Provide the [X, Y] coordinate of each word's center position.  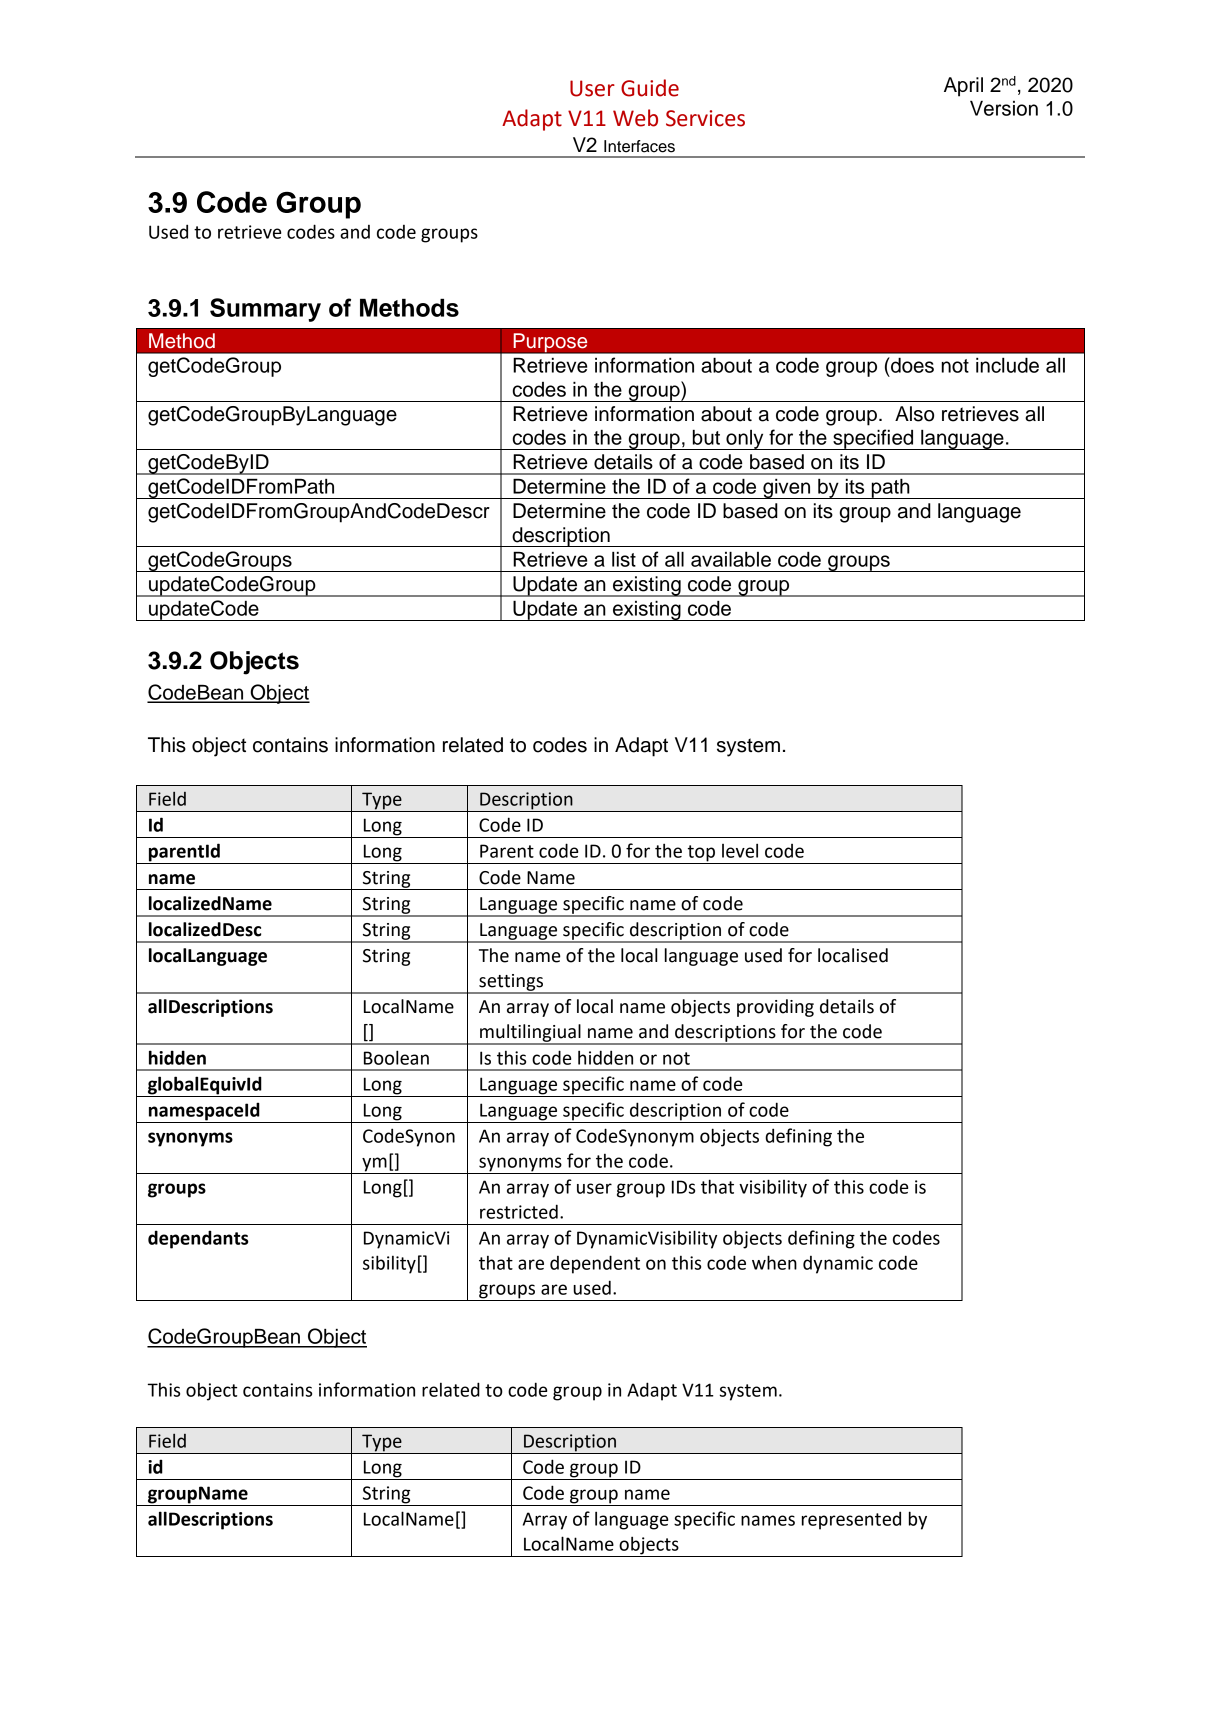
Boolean [396, 1057]
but [706, 437]
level [740, 850]
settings [511, 983]
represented [851, 1520]
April [963, 87]
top [701, 854]
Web [635, 118]
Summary [265, 310]
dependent [595, 1264]
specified [873, 439]
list [624, 559]
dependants [198, 1239]
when [774, 1262]
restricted [519, 1211]
